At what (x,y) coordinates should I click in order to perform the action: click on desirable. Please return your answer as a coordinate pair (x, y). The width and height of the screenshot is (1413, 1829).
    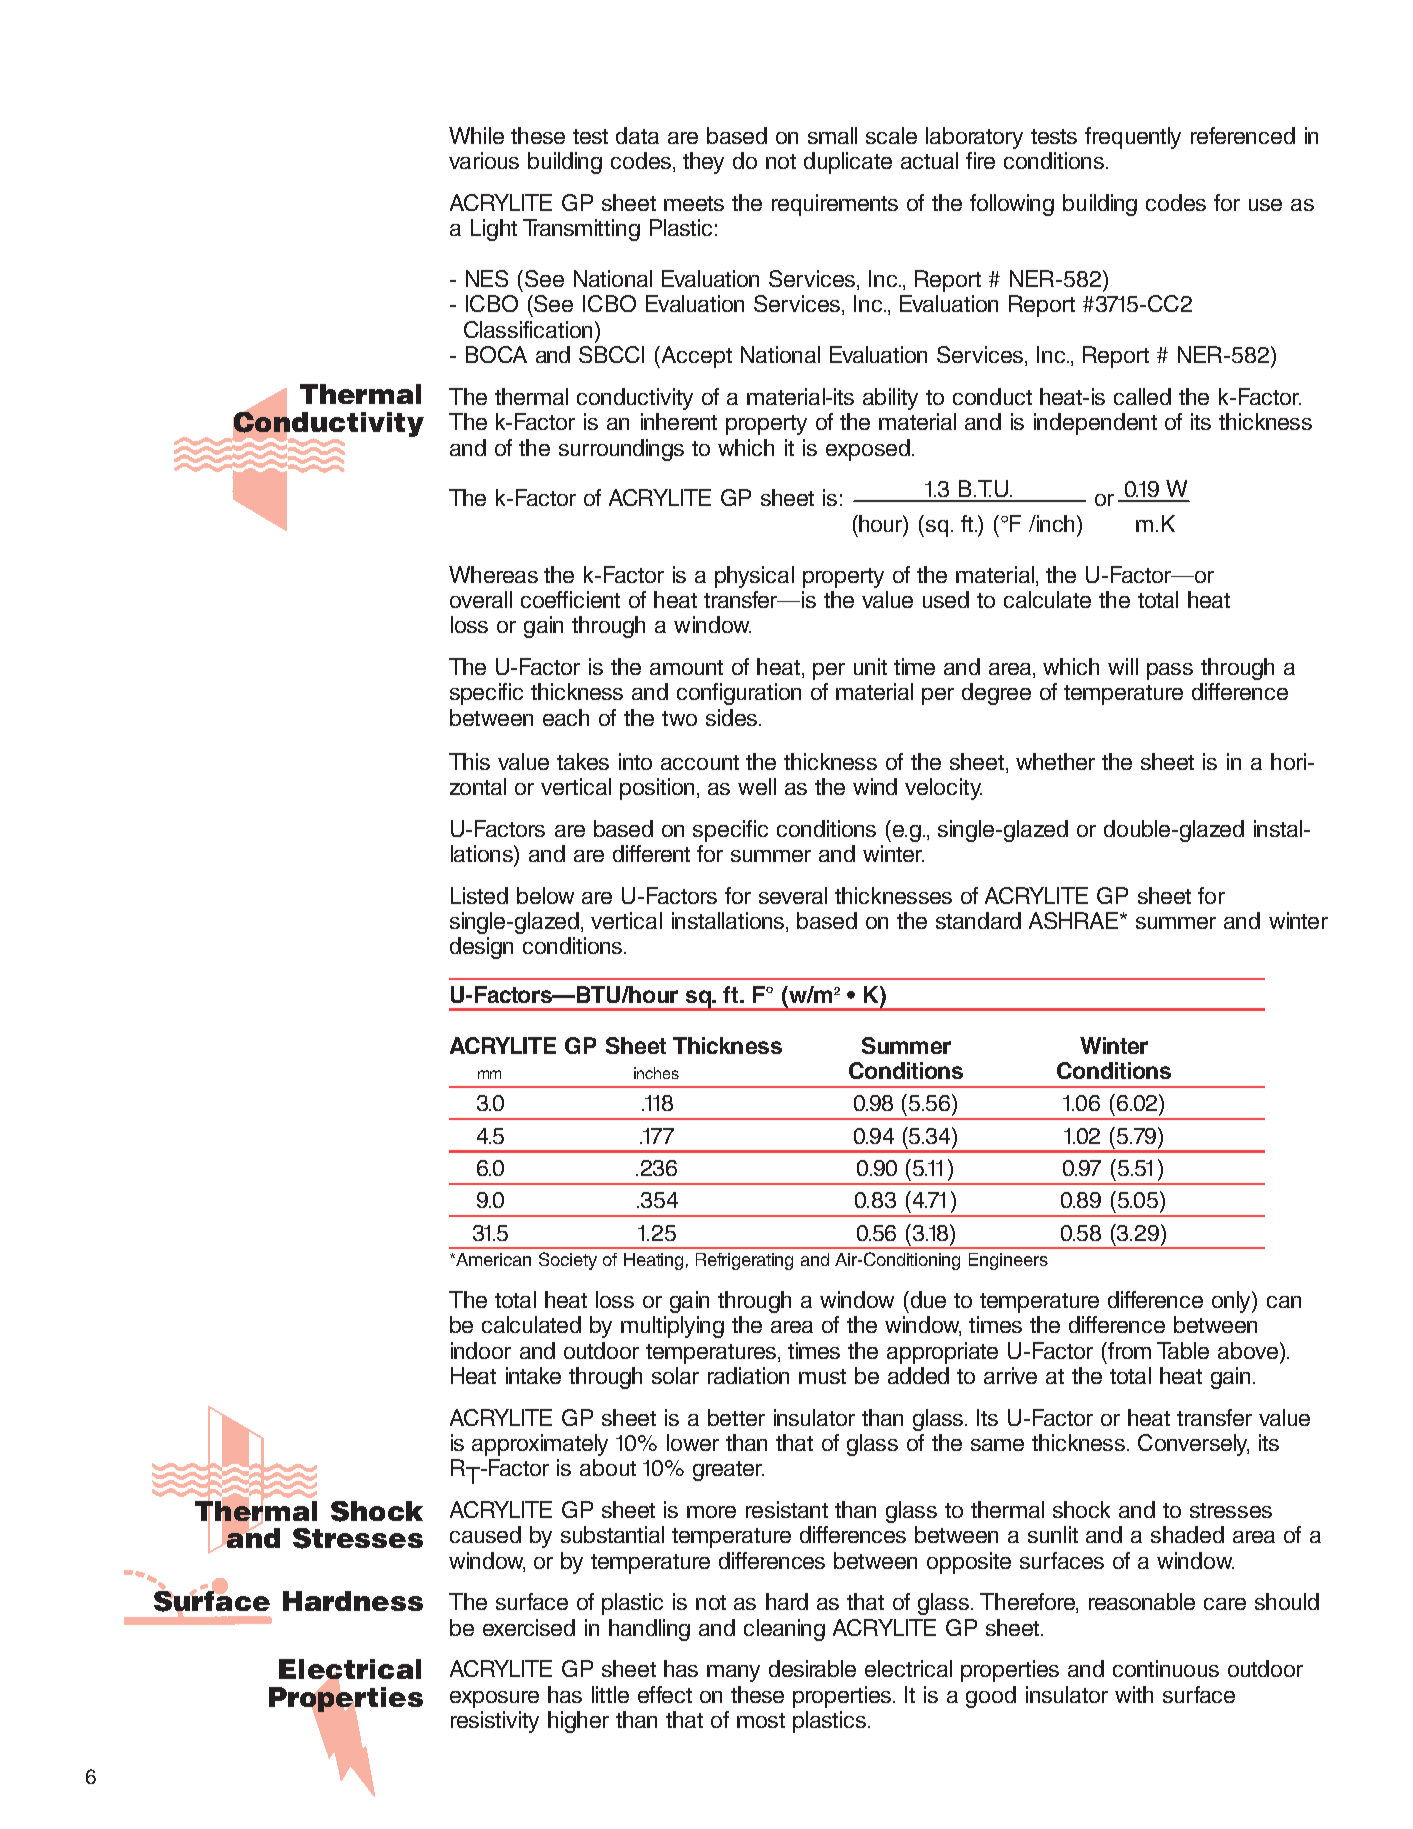
    Looking at the image, I should click on (812, 1668).
